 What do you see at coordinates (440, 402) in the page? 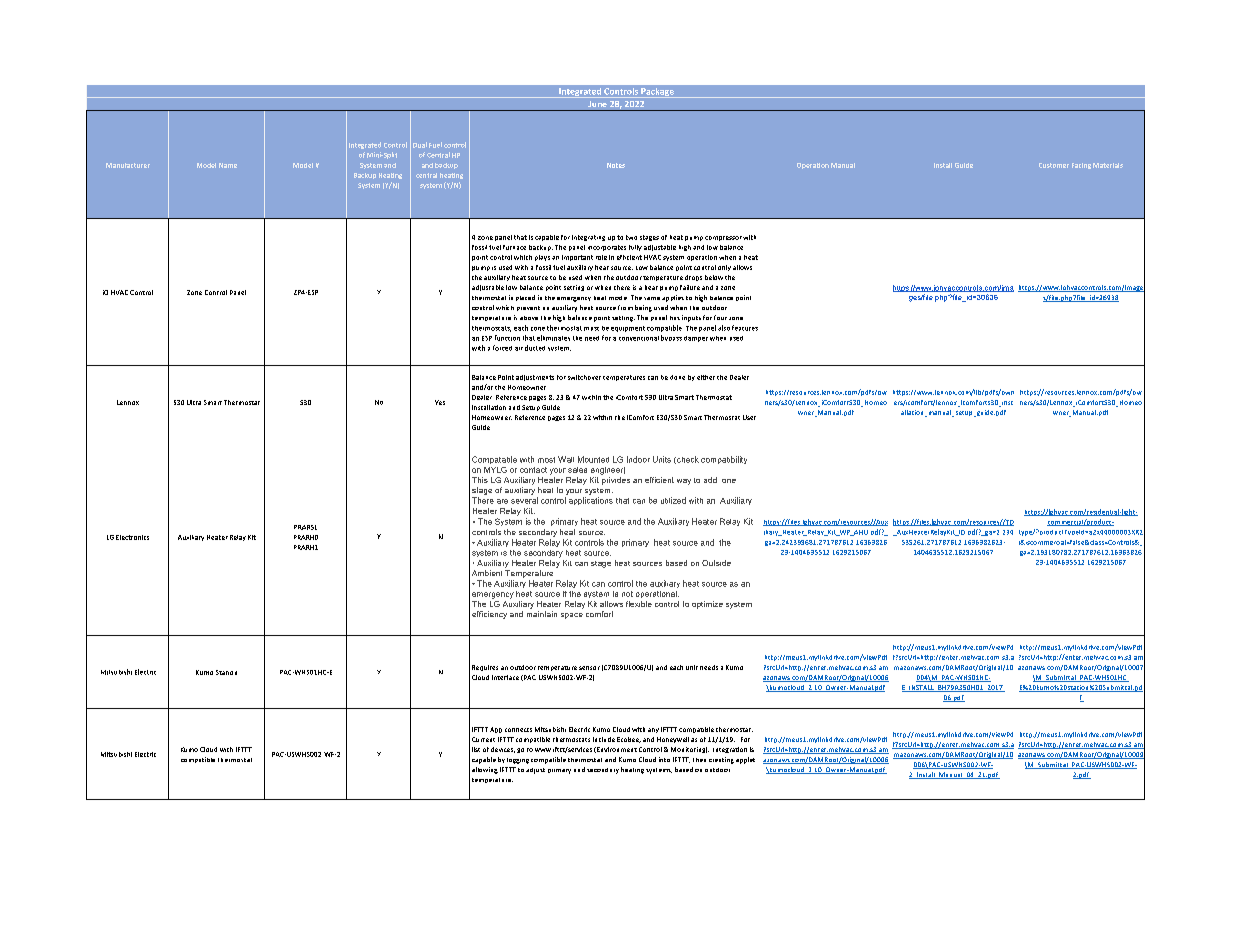
I see `Yes` at bounding box center [440, 402].
